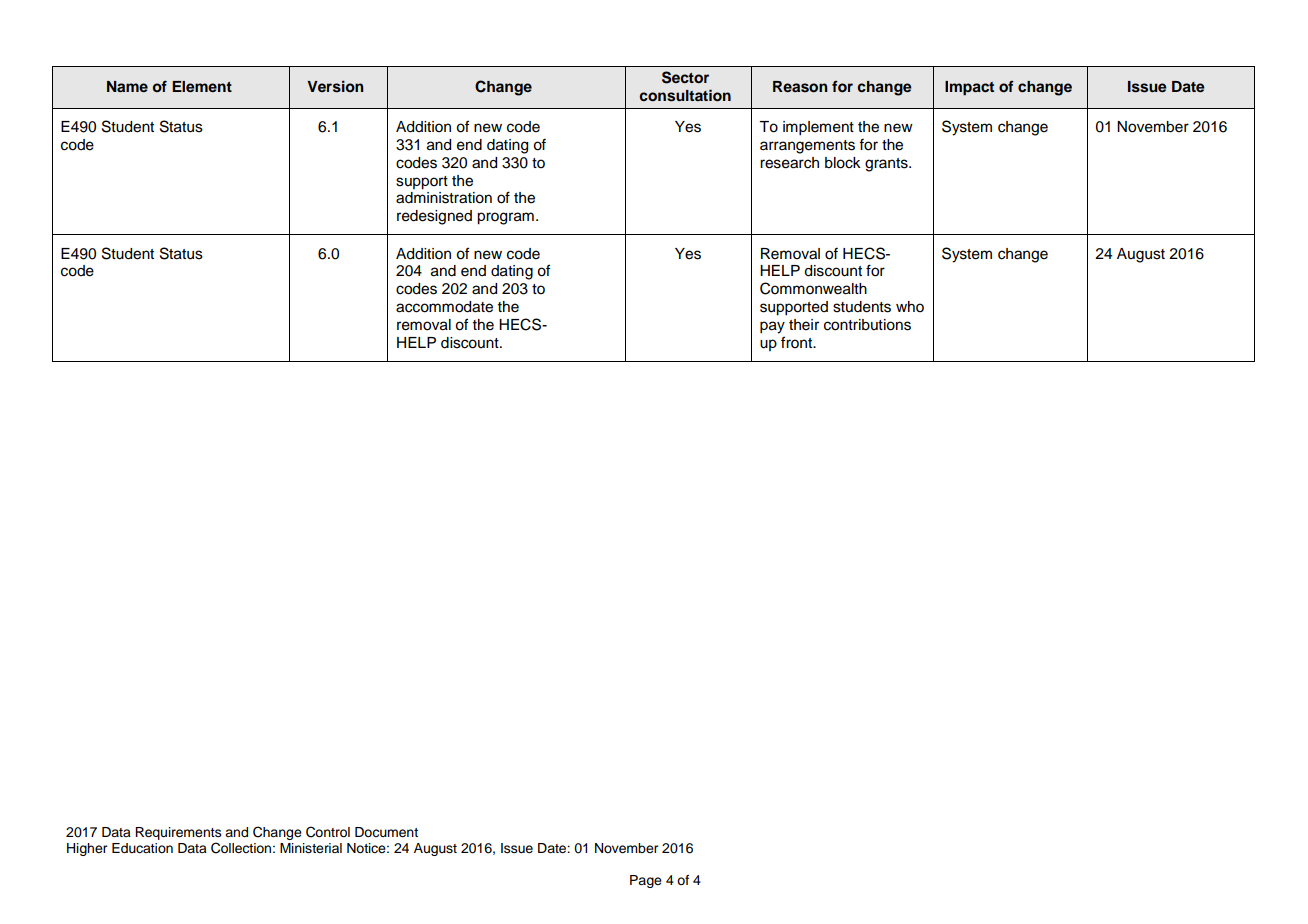 The height and width of the screenshot is (924, 1308). I want to click on front, so click(797, 342).
